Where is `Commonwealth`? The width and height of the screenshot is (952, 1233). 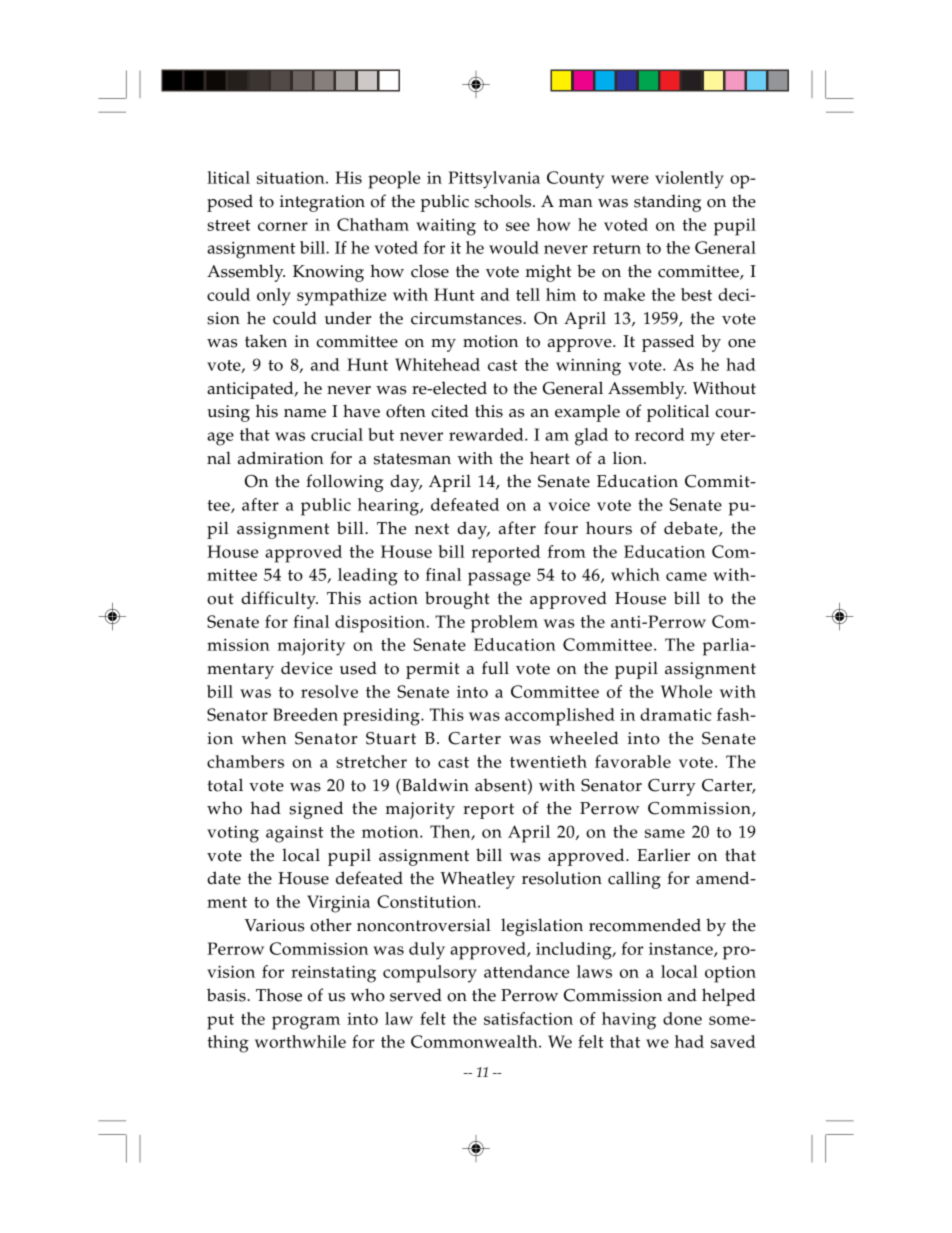
Commonwealth is located at coordinates (475, 1041).
